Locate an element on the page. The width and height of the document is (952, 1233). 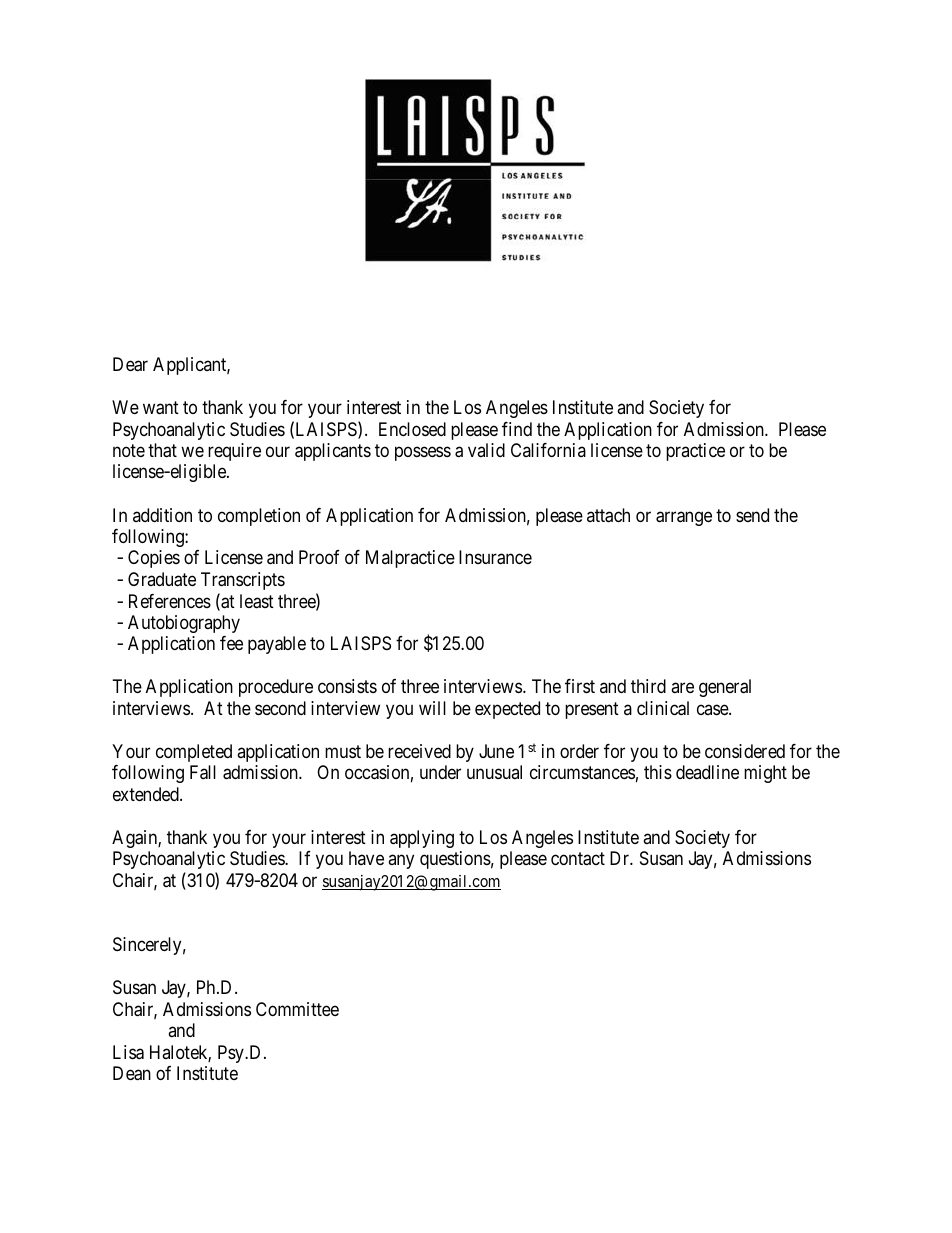
Lisa is located at coordinates (128, 1052).
